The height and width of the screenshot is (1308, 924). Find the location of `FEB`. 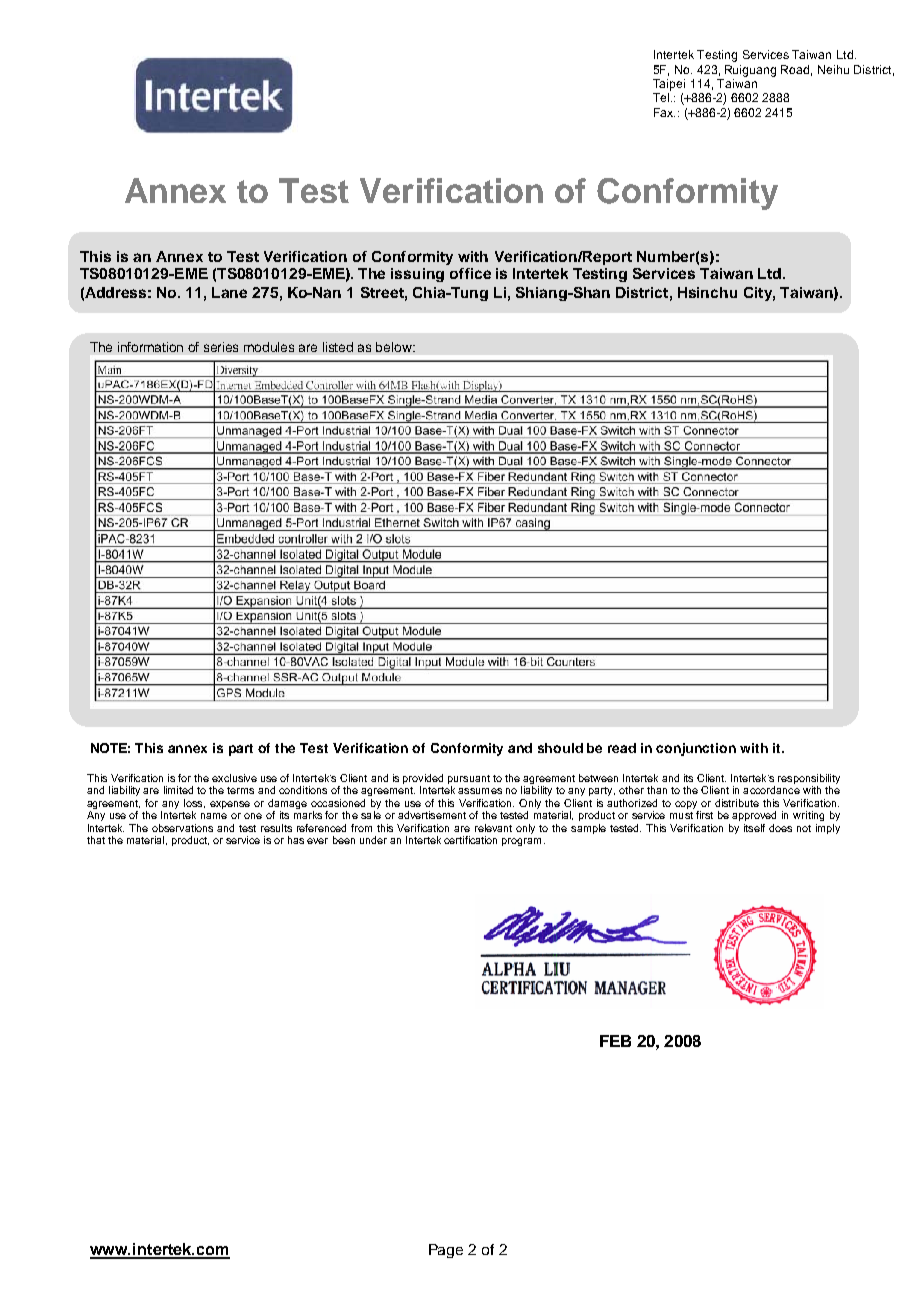

FEB is located at coordinates (615, 1041).
